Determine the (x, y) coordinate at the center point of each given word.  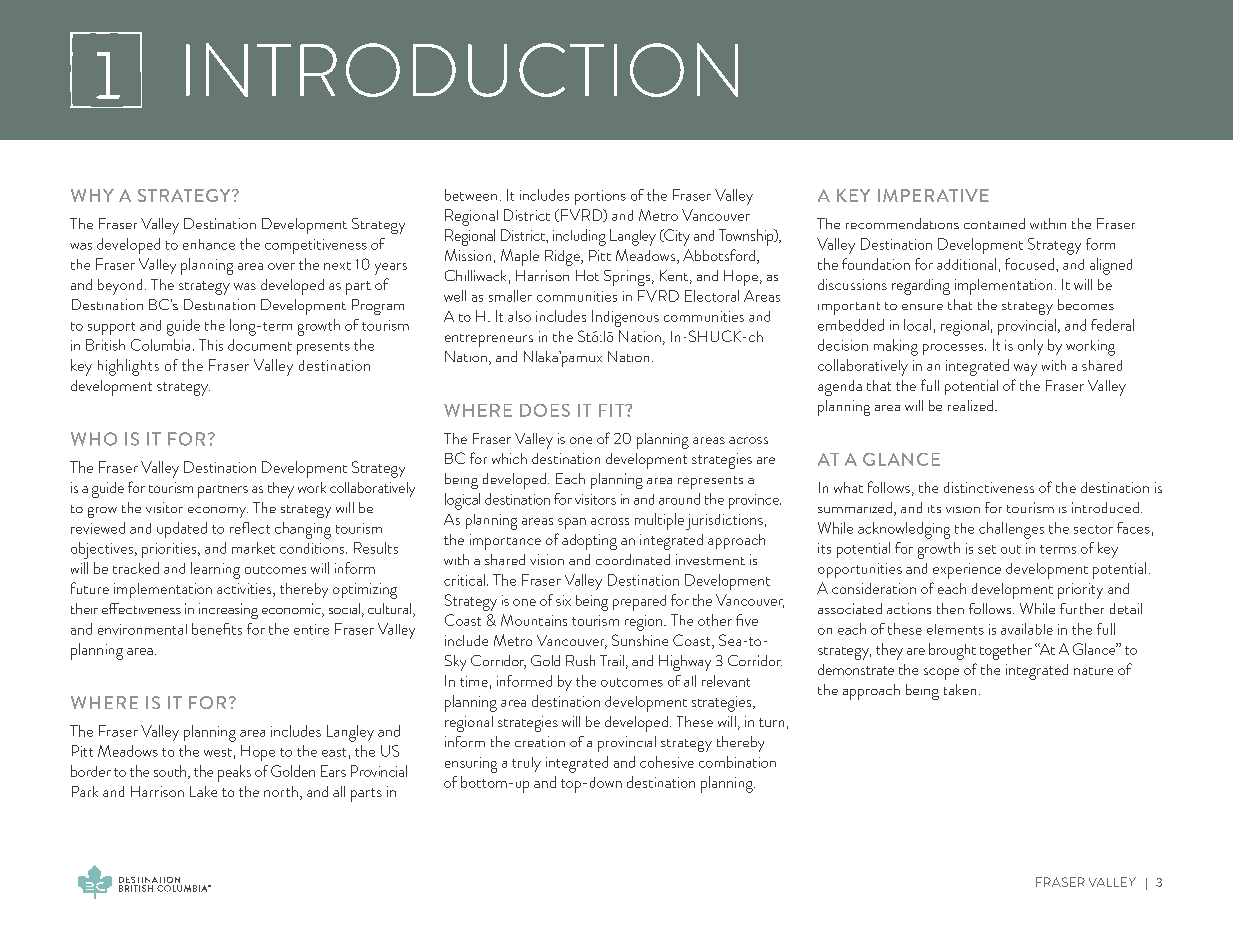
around (679, 499)
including (579, 237)
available (1027, 629)
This (211, 345)
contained (994, 223)
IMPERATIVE (933, 195)
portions (600, 197)
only (1030, 347)
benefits (217, 629)
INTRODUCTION (462, 70)
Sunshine (640, 640)
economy (218, 512)
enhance (209, 244)
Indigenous (625, 318)
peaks (234, 773)
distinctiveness (989, 487)
